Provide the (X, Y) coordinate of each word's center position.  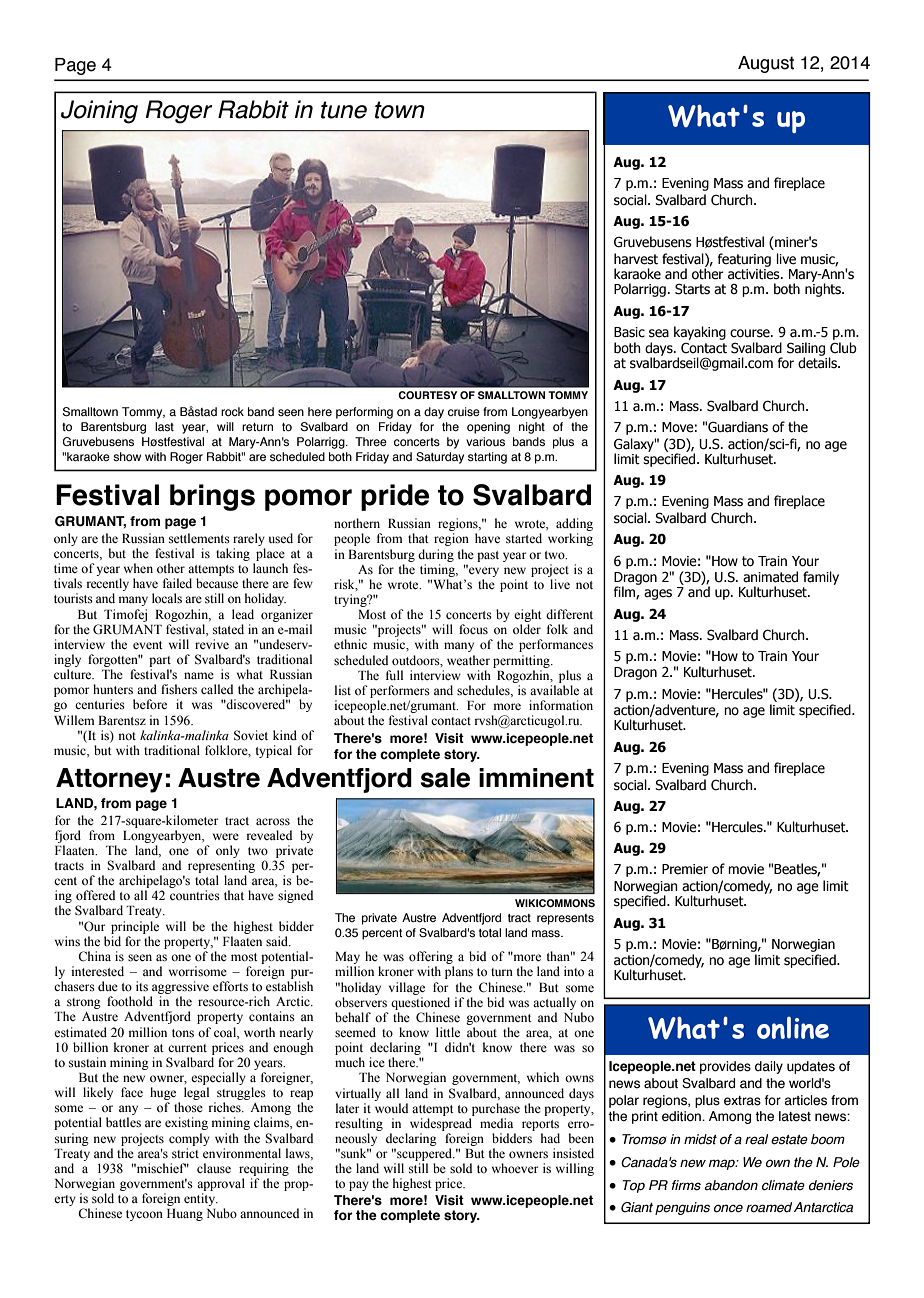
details (818, 363)
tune (344, 110)
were (226, 836)
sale (445, 778)
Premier (685, 869)
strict (185, 1153)
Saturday (440, 458)
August (766, 64)
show (127, 456)
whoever (515, 1168)
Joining (99, 112)
